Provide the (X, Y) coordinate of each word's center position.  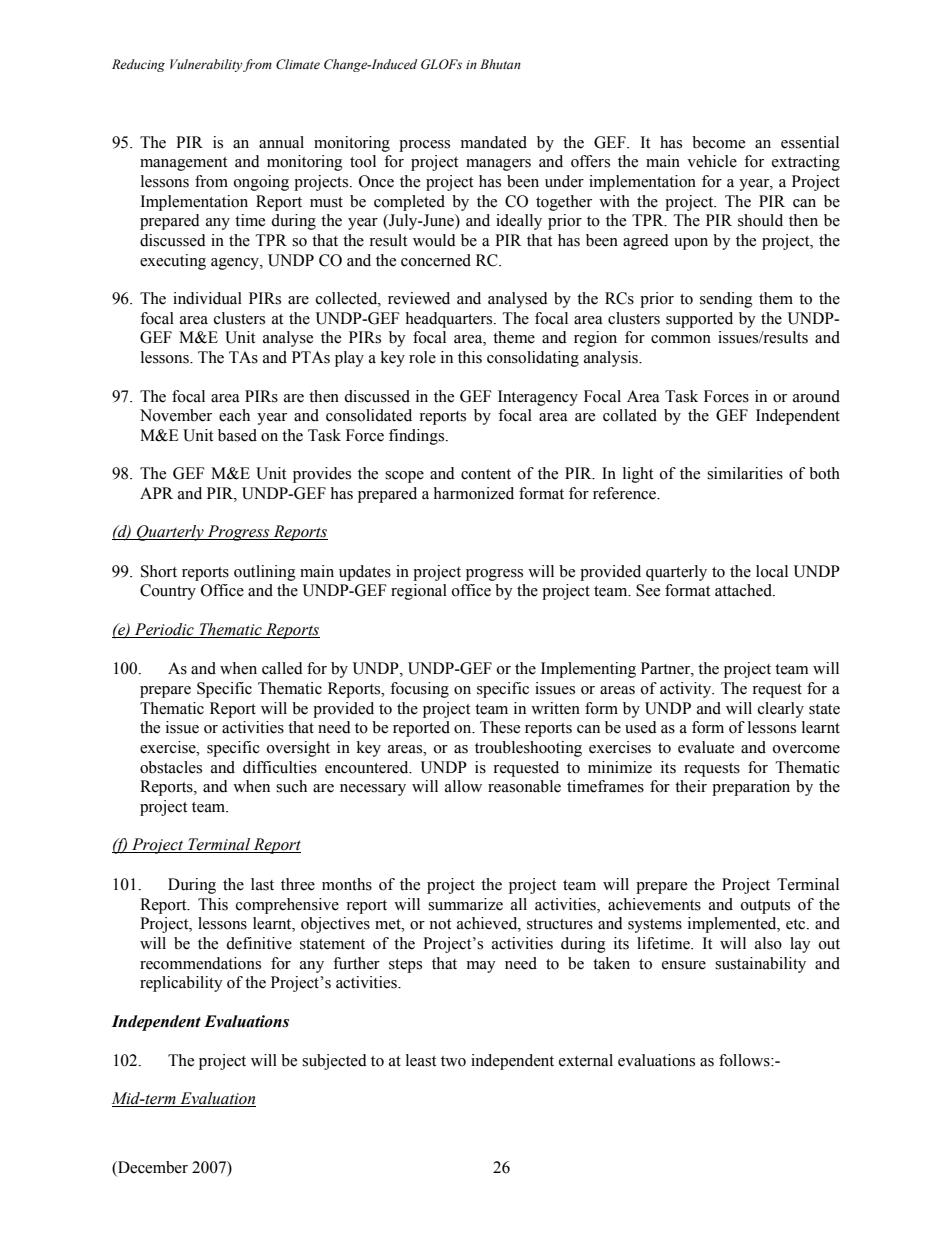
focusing (419, 690)
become (718, 142)
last (262, 884)
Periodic (164, 630)
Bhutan (500, 64)
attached (744, 590)
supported (699, 320)
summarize (465, 904)
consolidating (533, 359)
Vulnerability (206, 65)
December (152, 1168)
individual (207, 298)
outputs (765, 907)
